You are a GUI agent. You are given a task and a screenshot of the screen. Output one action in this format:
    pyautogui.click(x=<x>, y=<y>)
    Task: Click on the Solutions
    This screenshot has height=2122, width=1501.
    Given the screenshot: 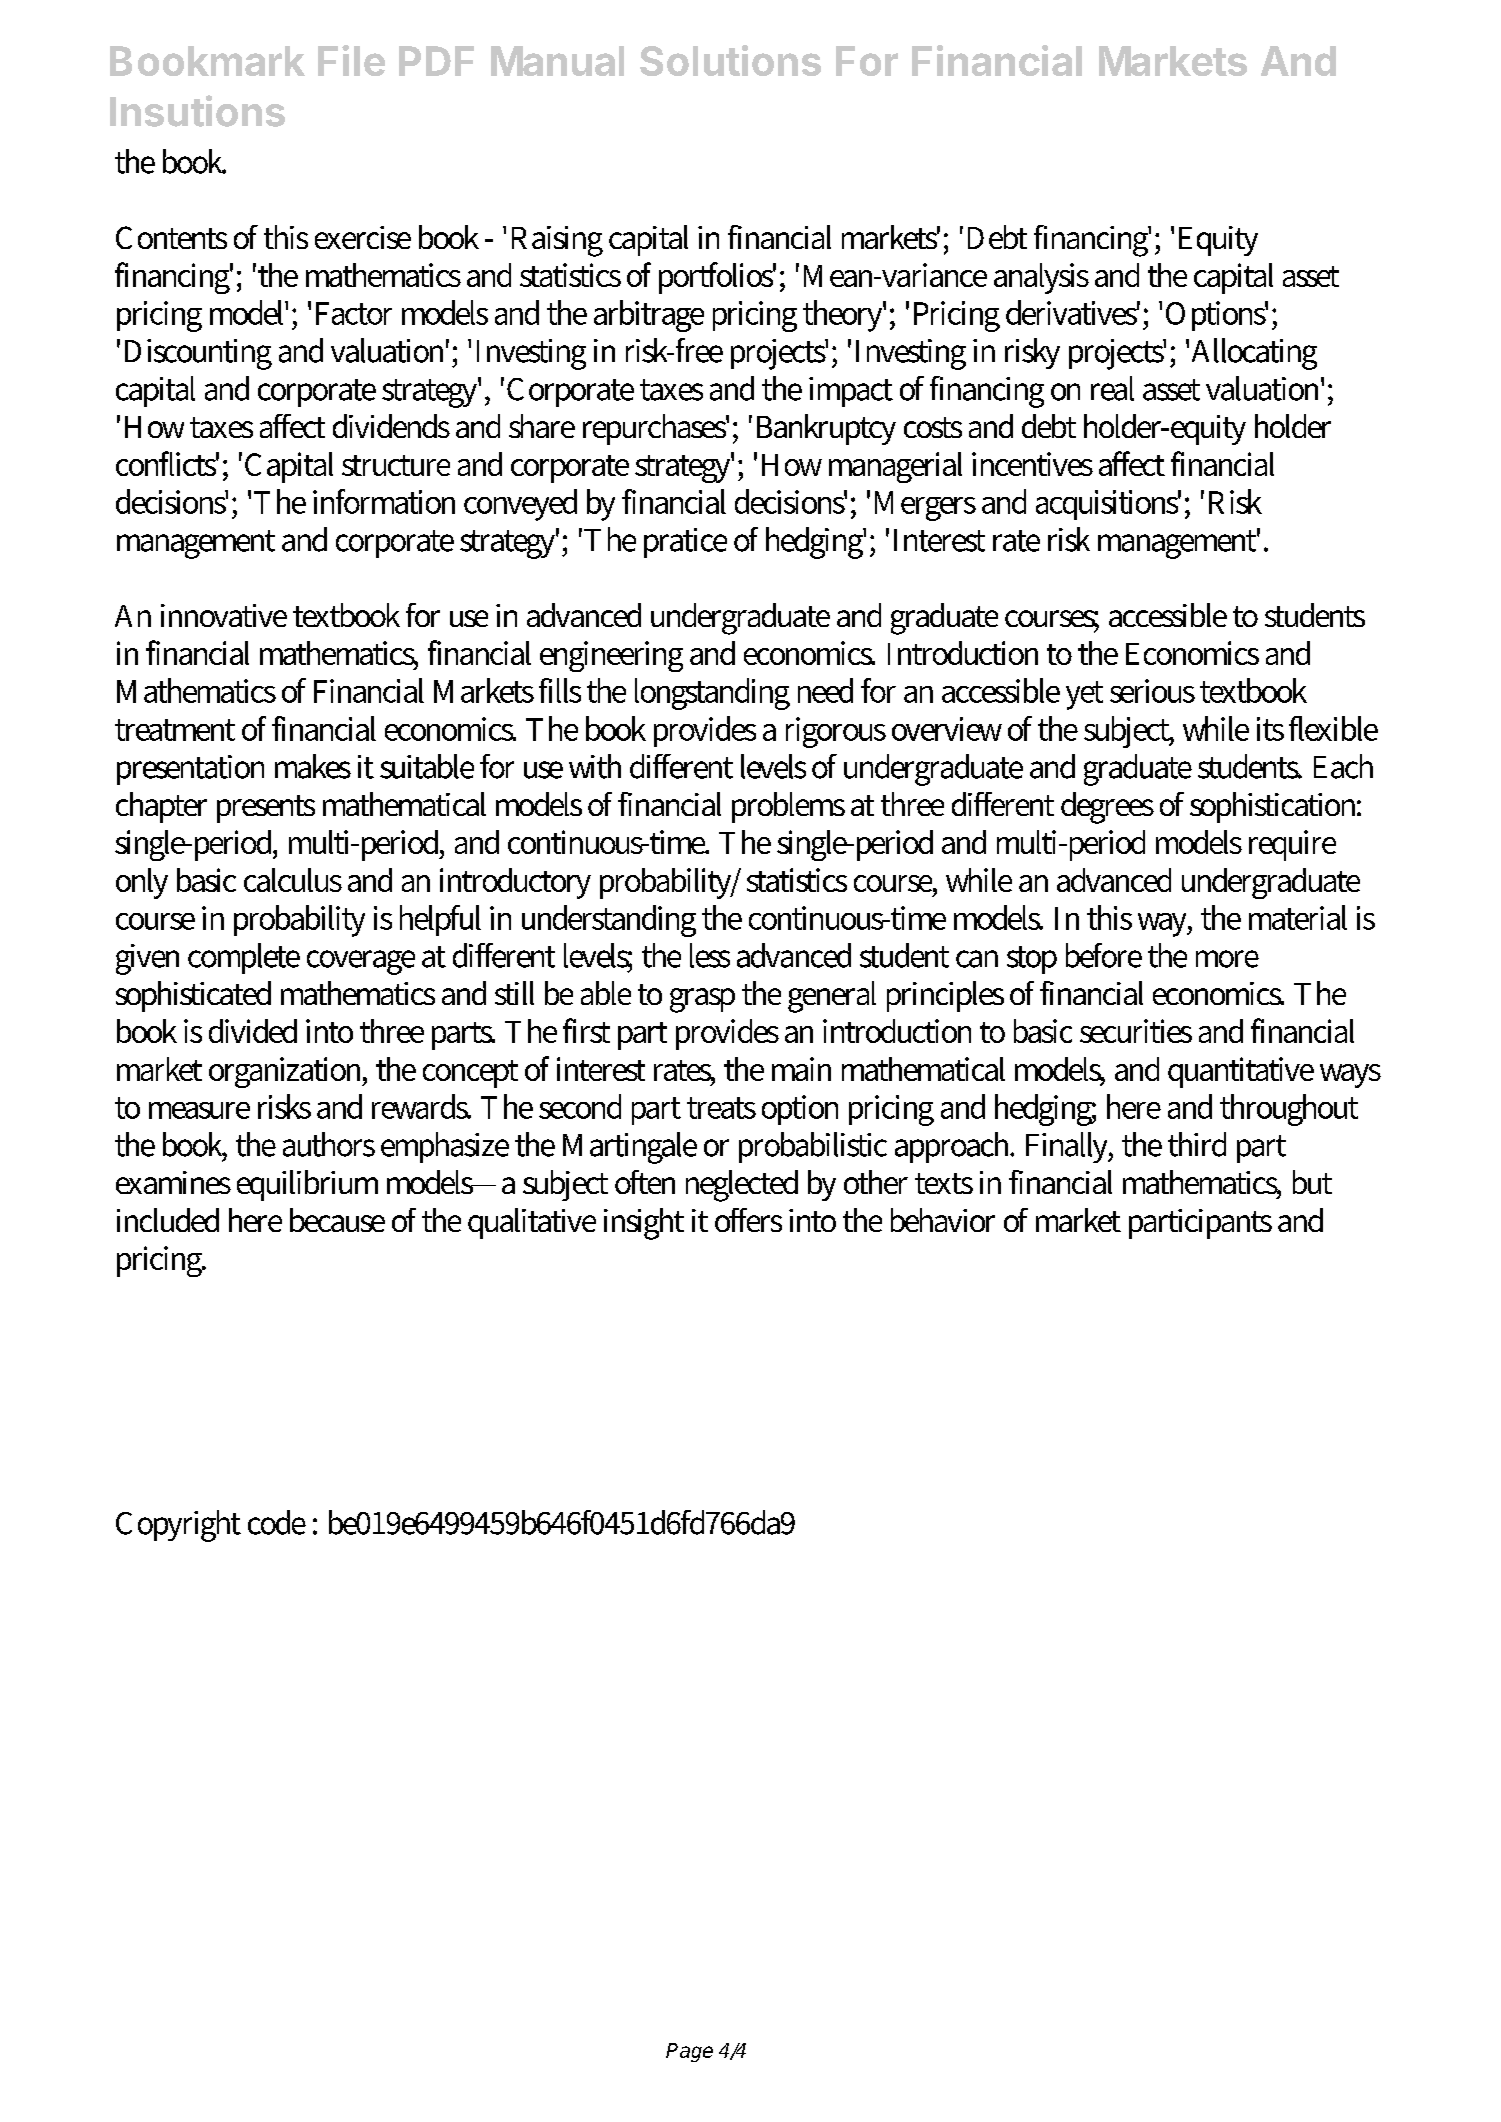 What is the action you would take?
    pyautogui.click(x=730, y=60)
